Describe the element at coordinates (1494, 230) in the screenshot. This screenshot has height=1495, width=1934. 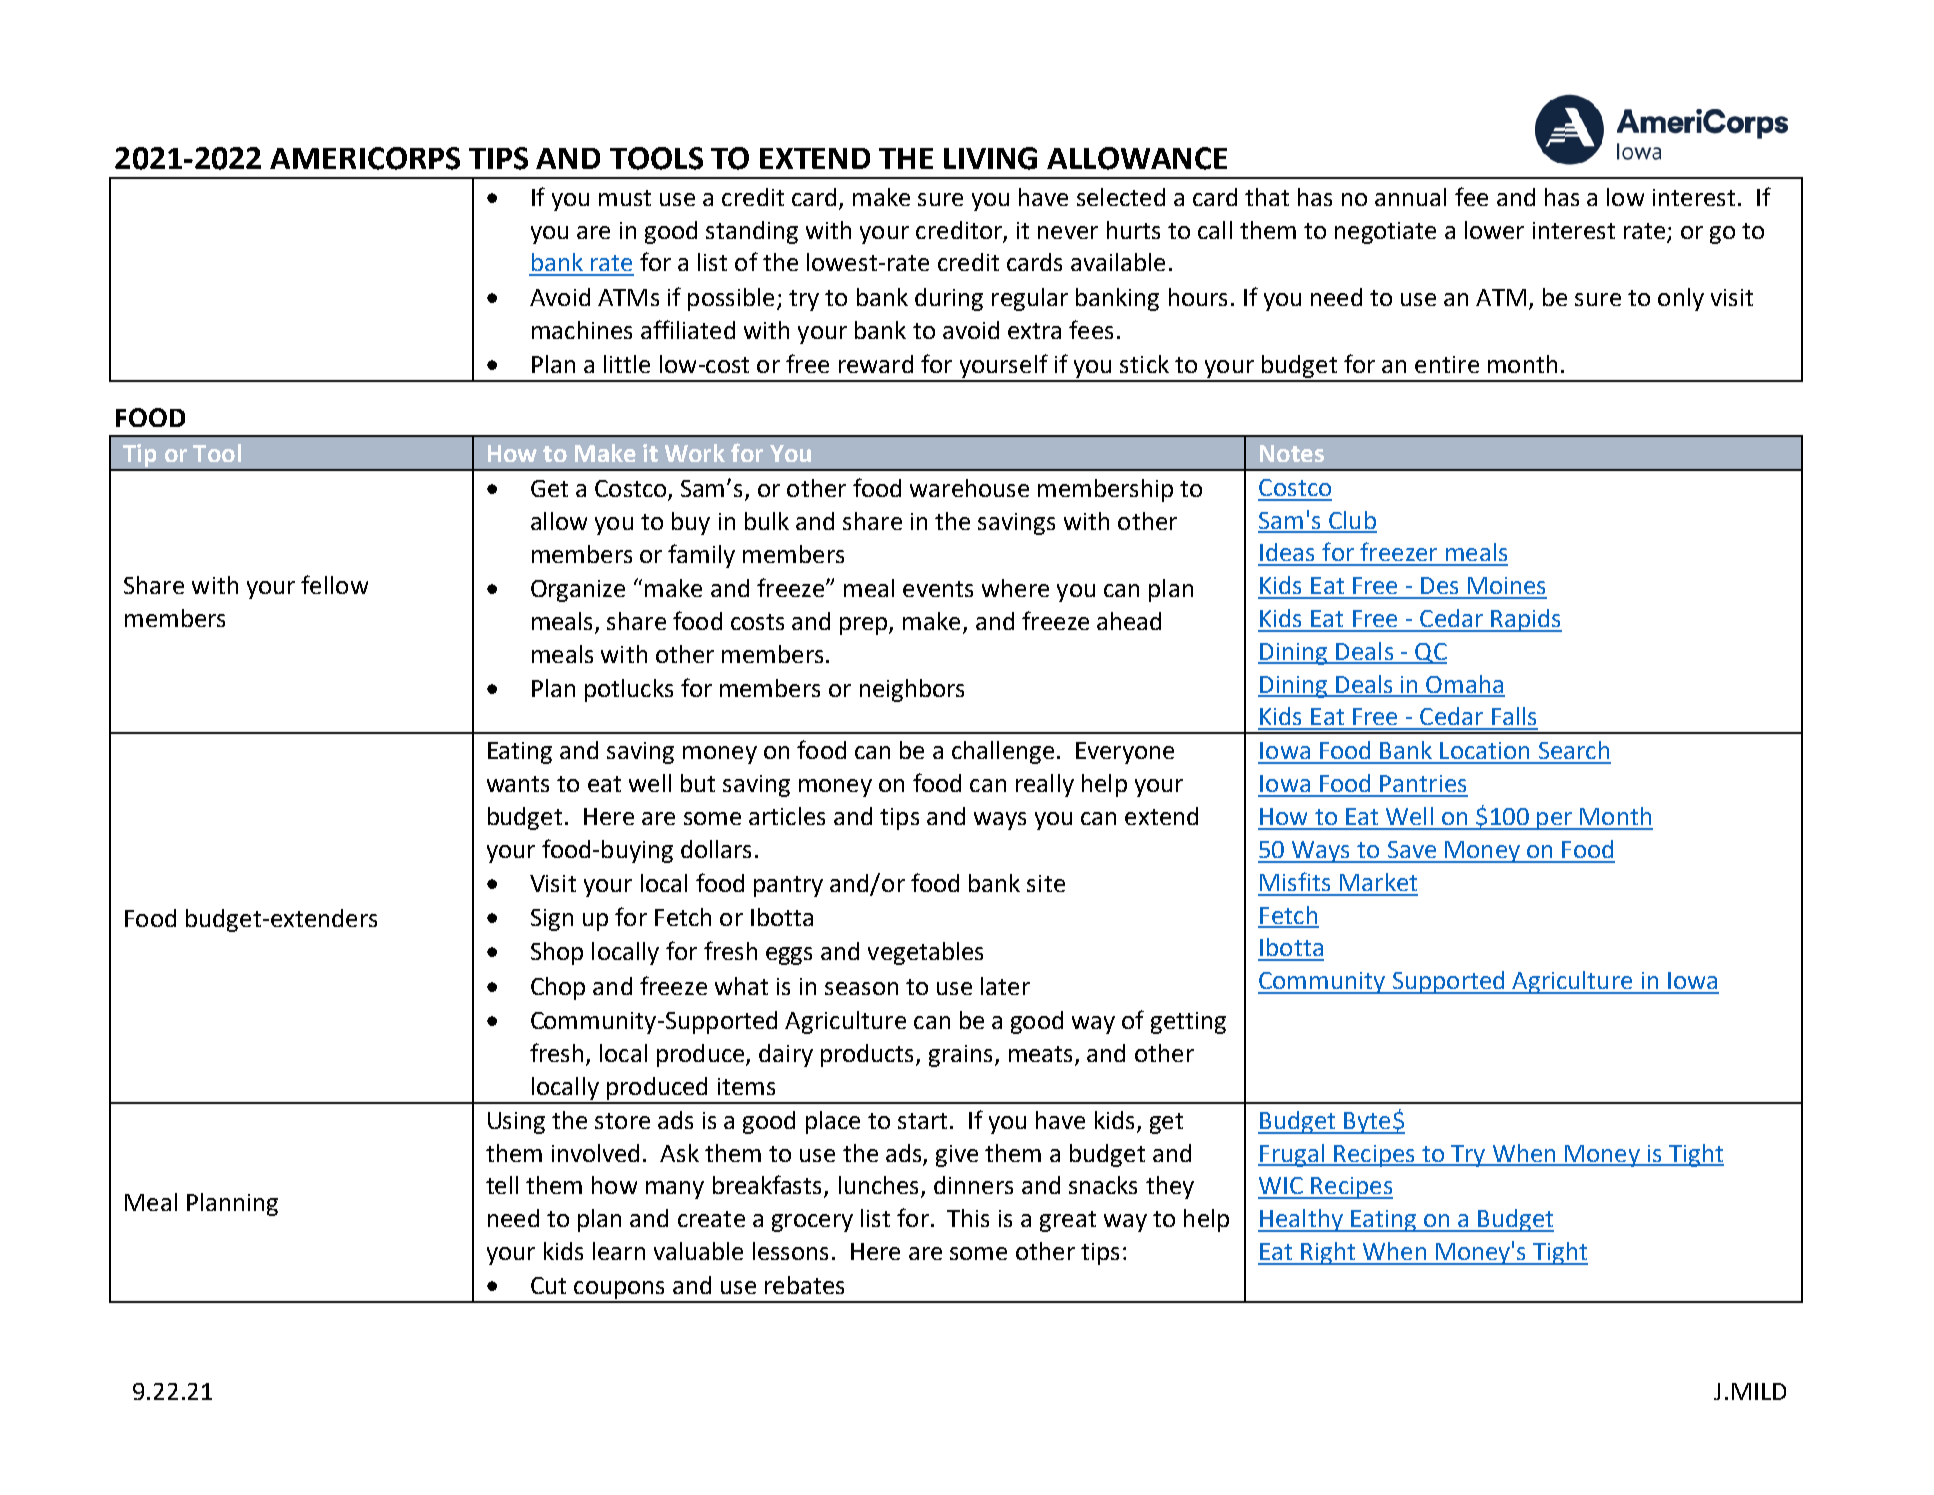
I see `lower` at that location.
